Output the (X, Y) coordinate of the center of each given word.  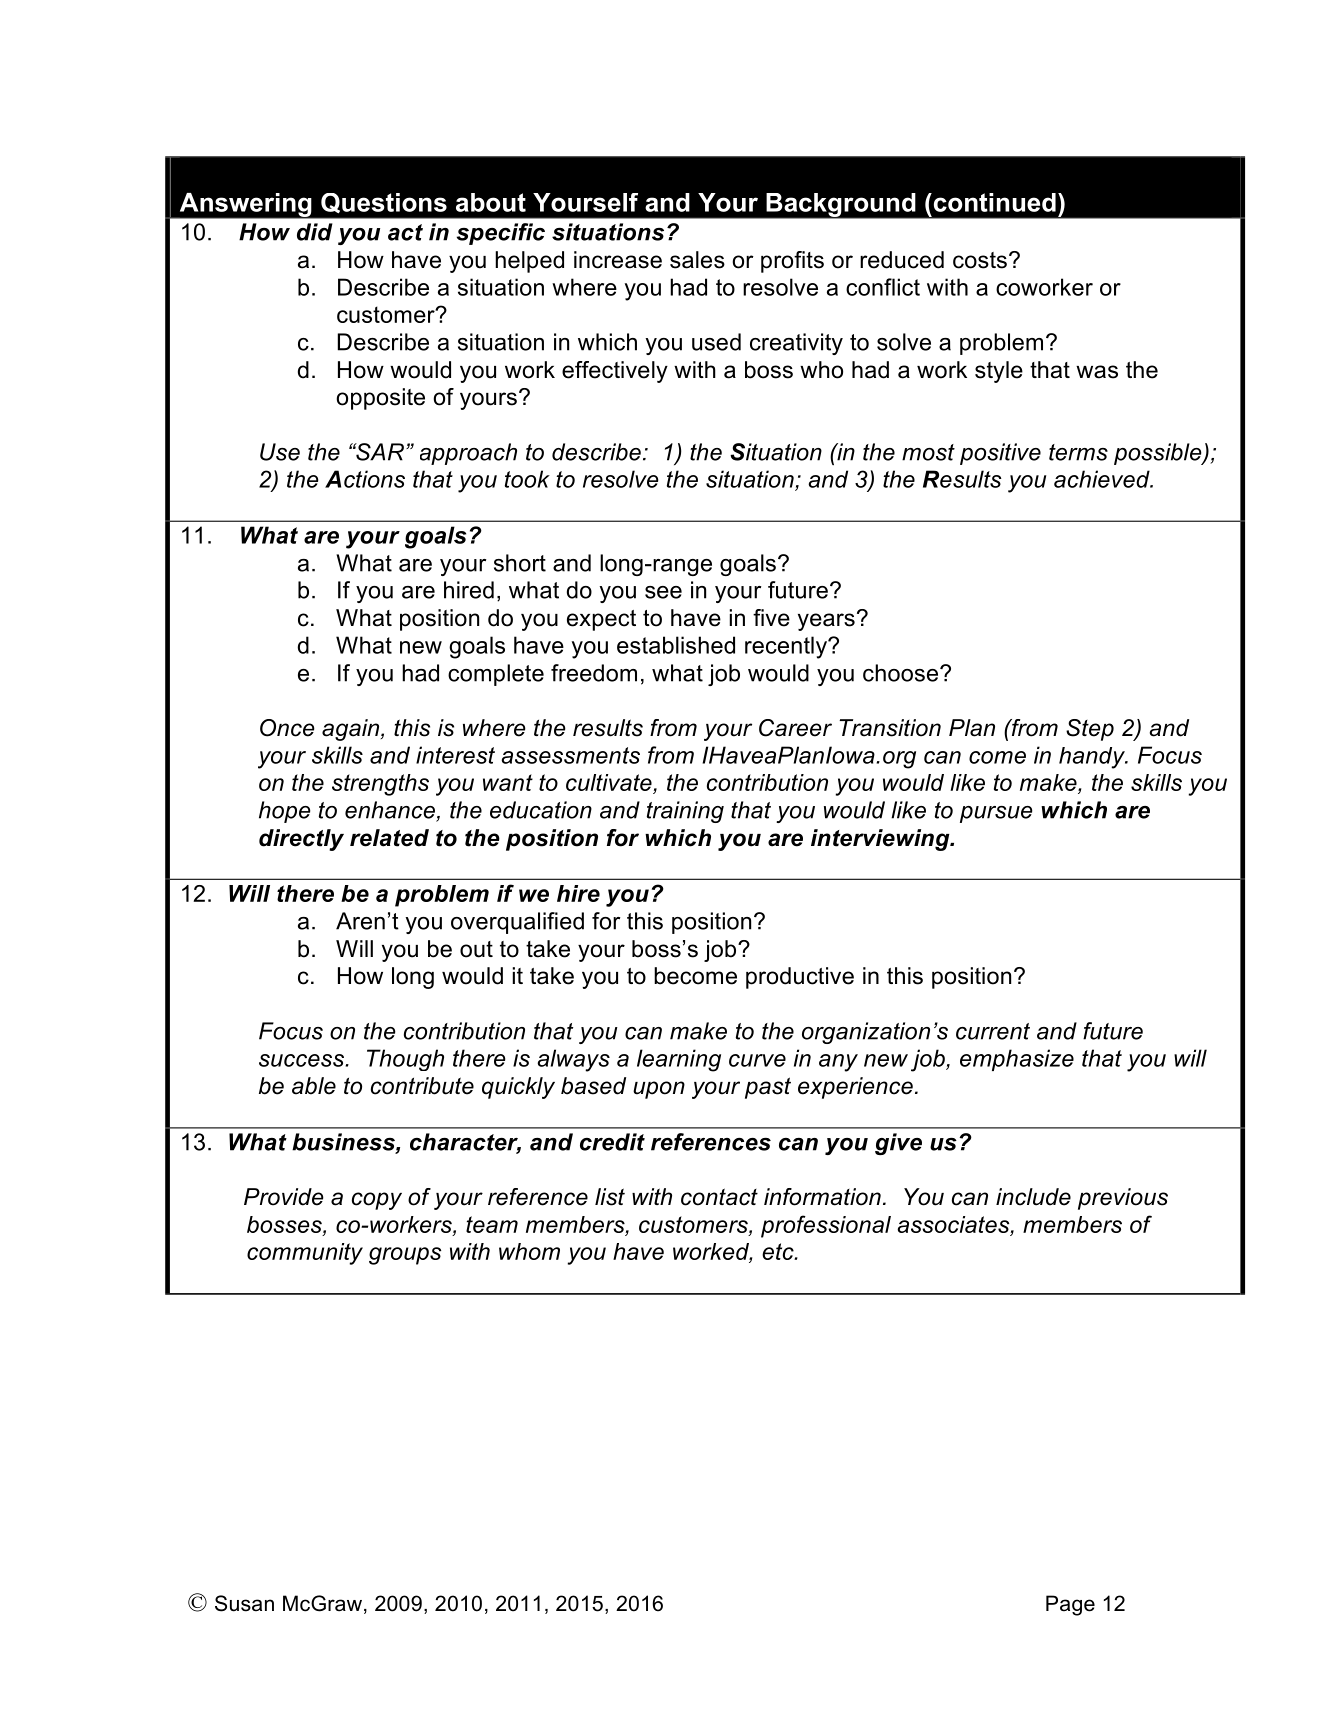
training (685, 812)
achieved (1103, 479)
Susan (244, 1603)
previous (1123, 1199)
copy (377, 1201)
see (663, 592)
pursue (996, 814)
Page (1070, 1605)
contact (719, 1197)
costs (980, 260)
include (1033, 1197)
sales (697, 260)
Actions (365, 479)
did (315, 232)
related (389, 838)
